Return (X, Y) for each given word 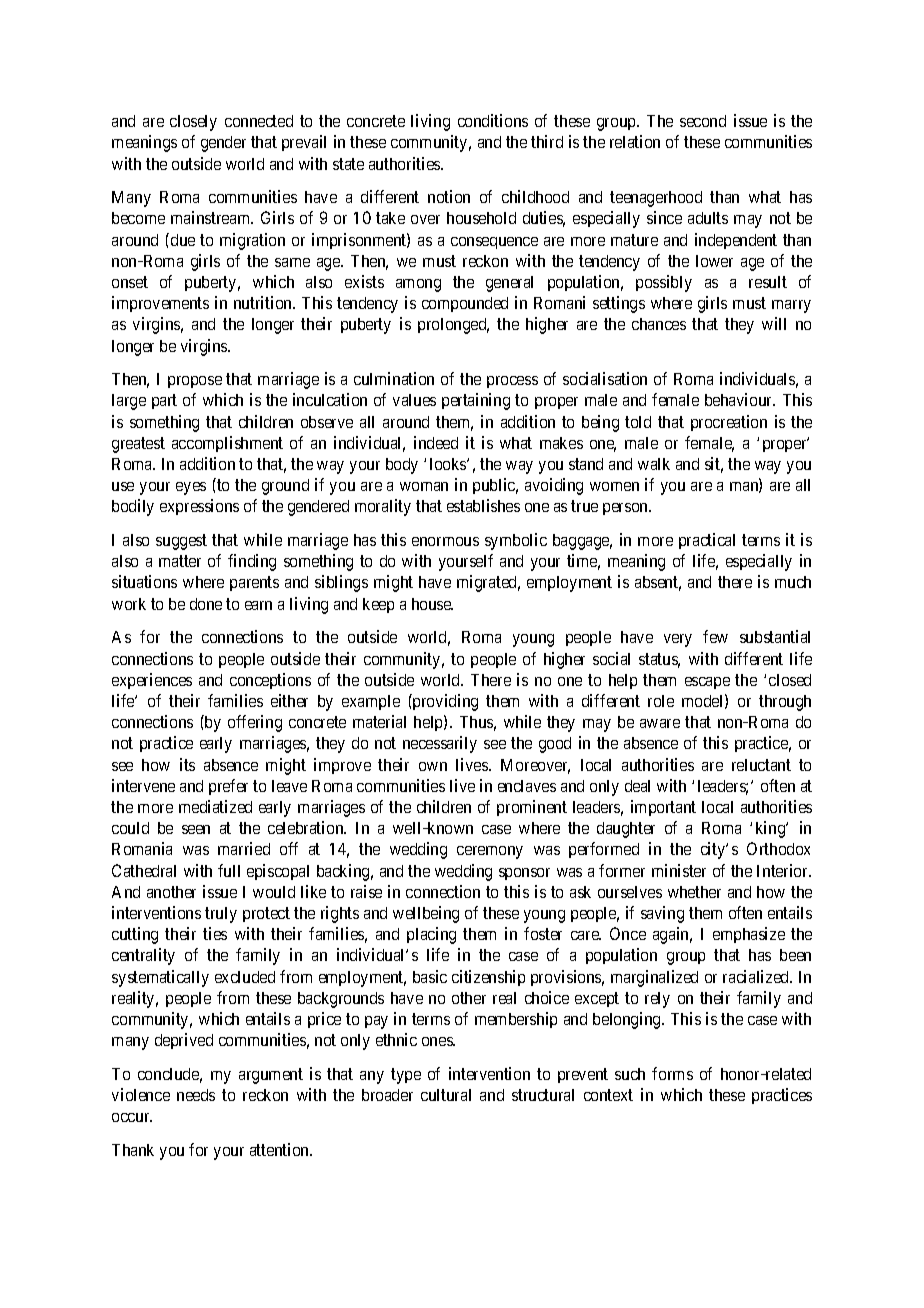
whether (694, 892)
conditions (493, 120)
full (229, 870)
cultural (446, 1095)
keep (378, 605)
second (703, 121)
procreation (729, 423)
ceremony (490, 852)
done (206, 604)
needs (196, 1095)
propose (195, 382)
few (715, 636)
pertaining (476, 401)
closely (193, 123)
